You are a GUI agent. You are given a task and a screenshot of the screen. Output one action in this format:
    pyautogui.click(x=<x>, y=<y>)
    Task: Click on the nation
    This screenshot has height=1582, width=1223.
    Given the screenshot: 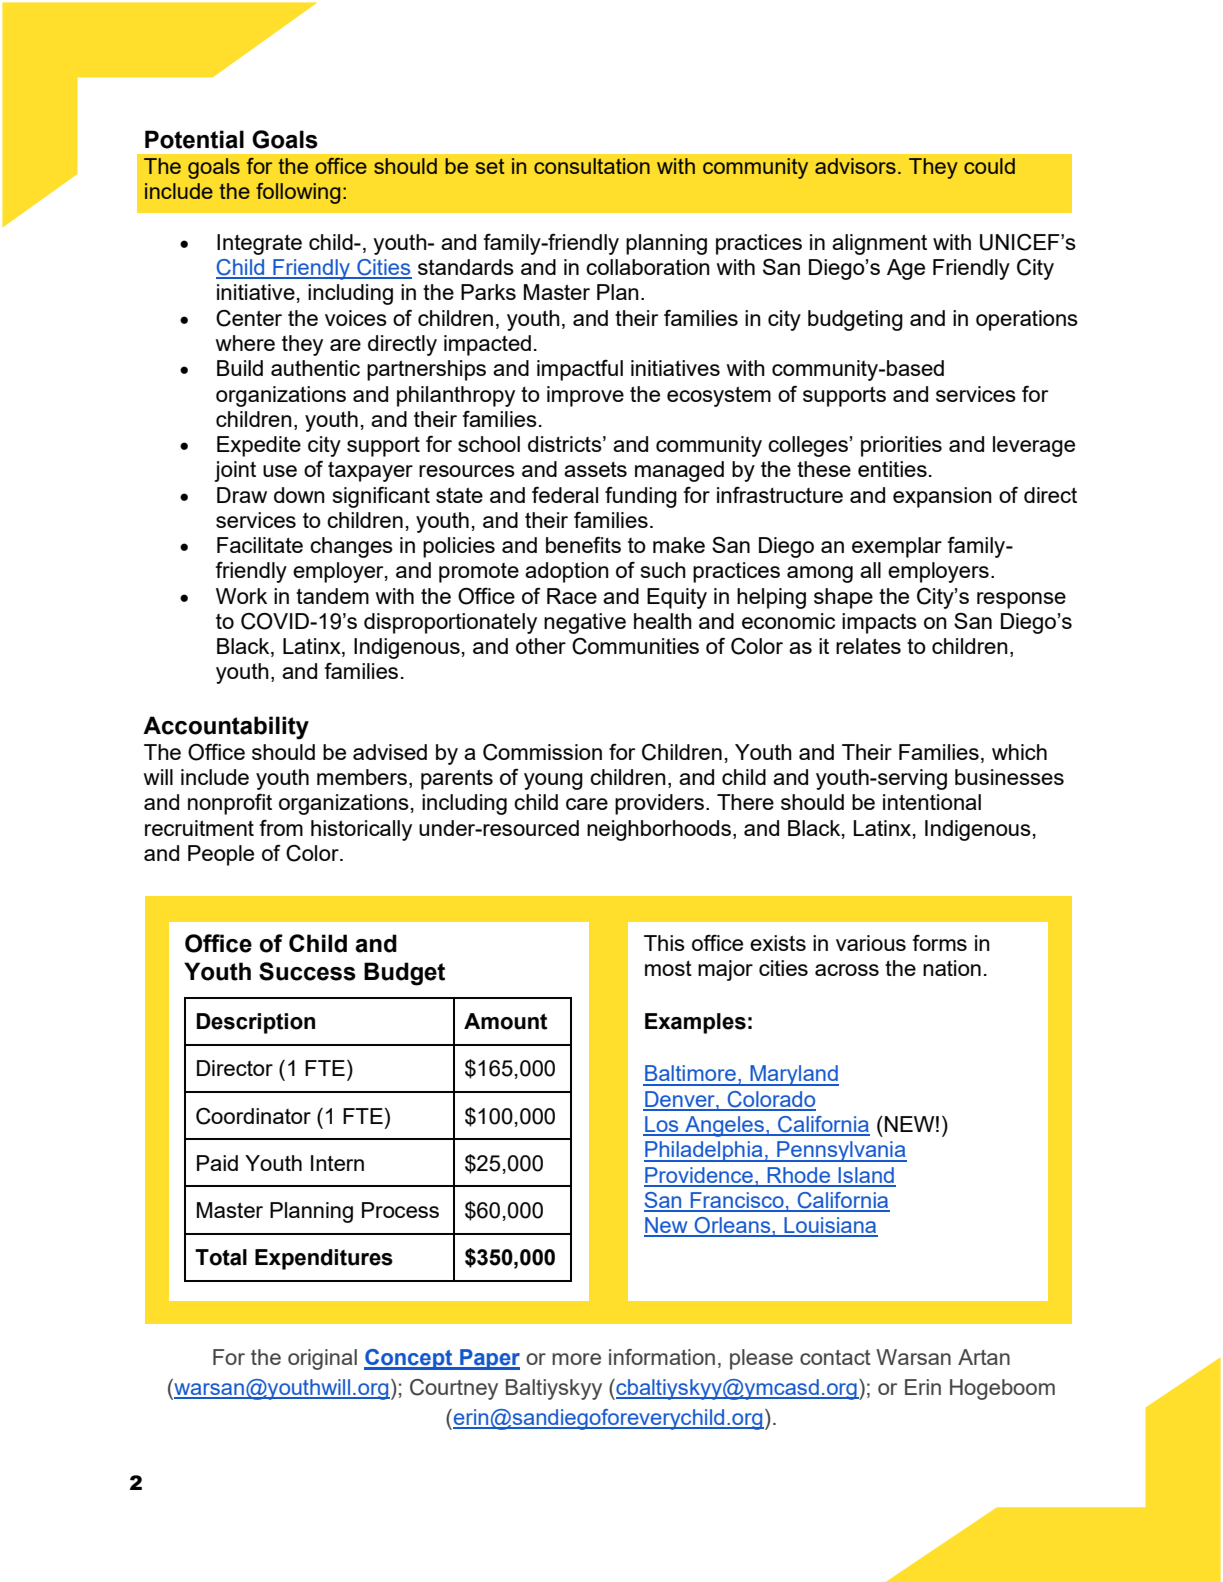 What is the action you would take?
    pyautogui.click(x=952, y=968)
